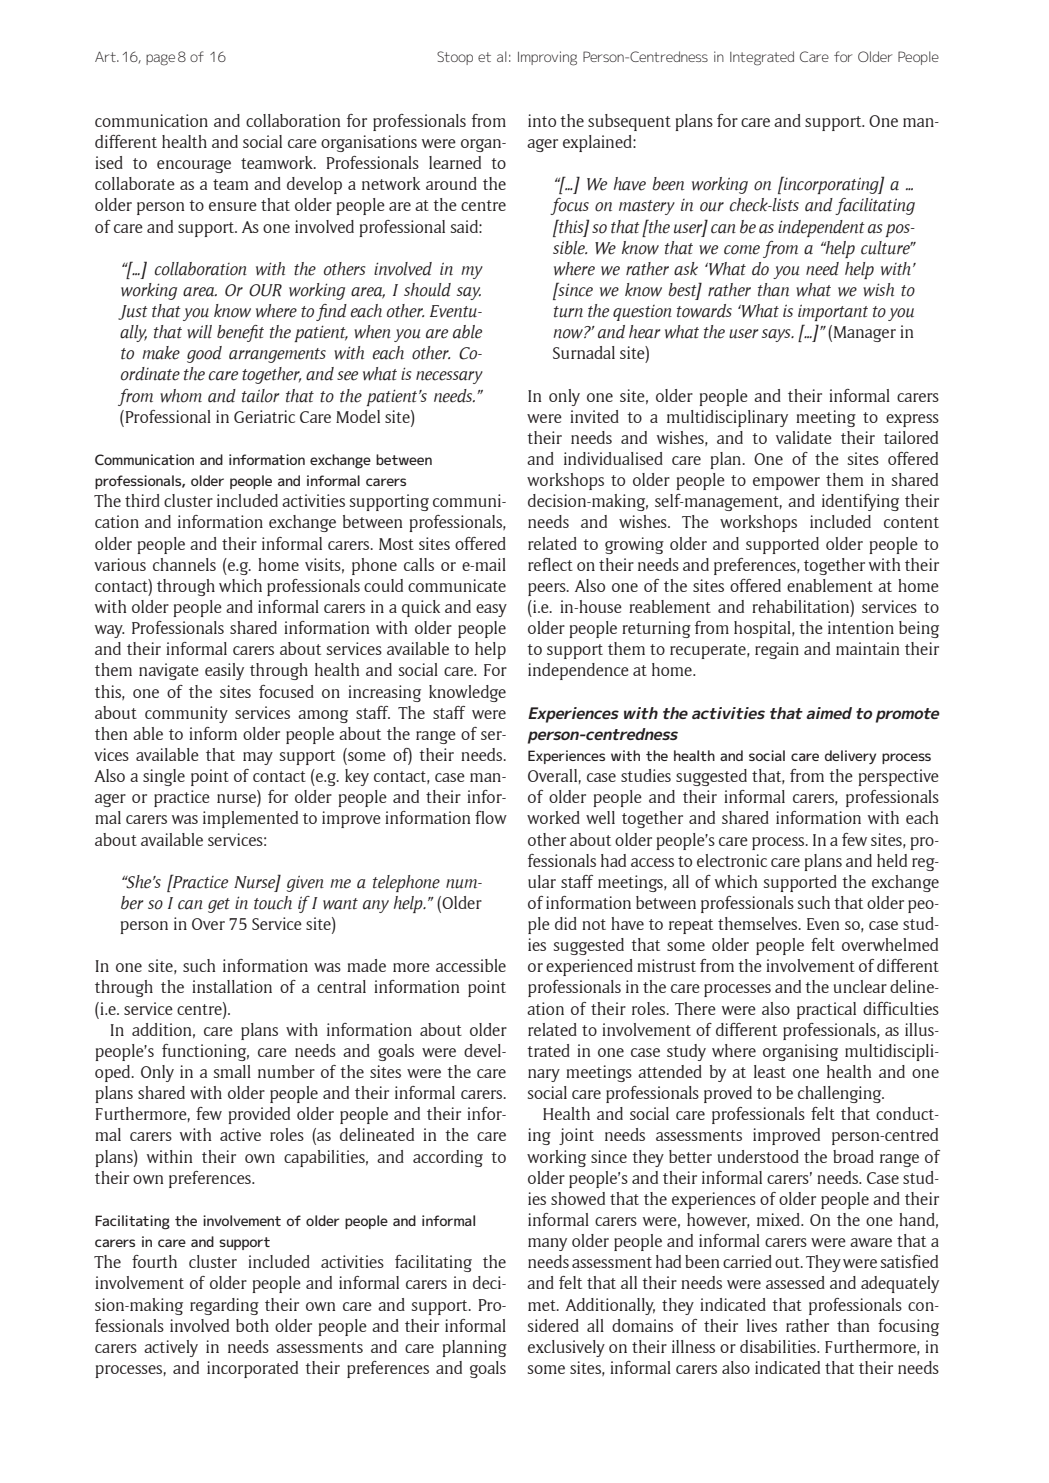 This screenshot has width=1049, height=1483. I want to click on experienced, so click(589, 967).
